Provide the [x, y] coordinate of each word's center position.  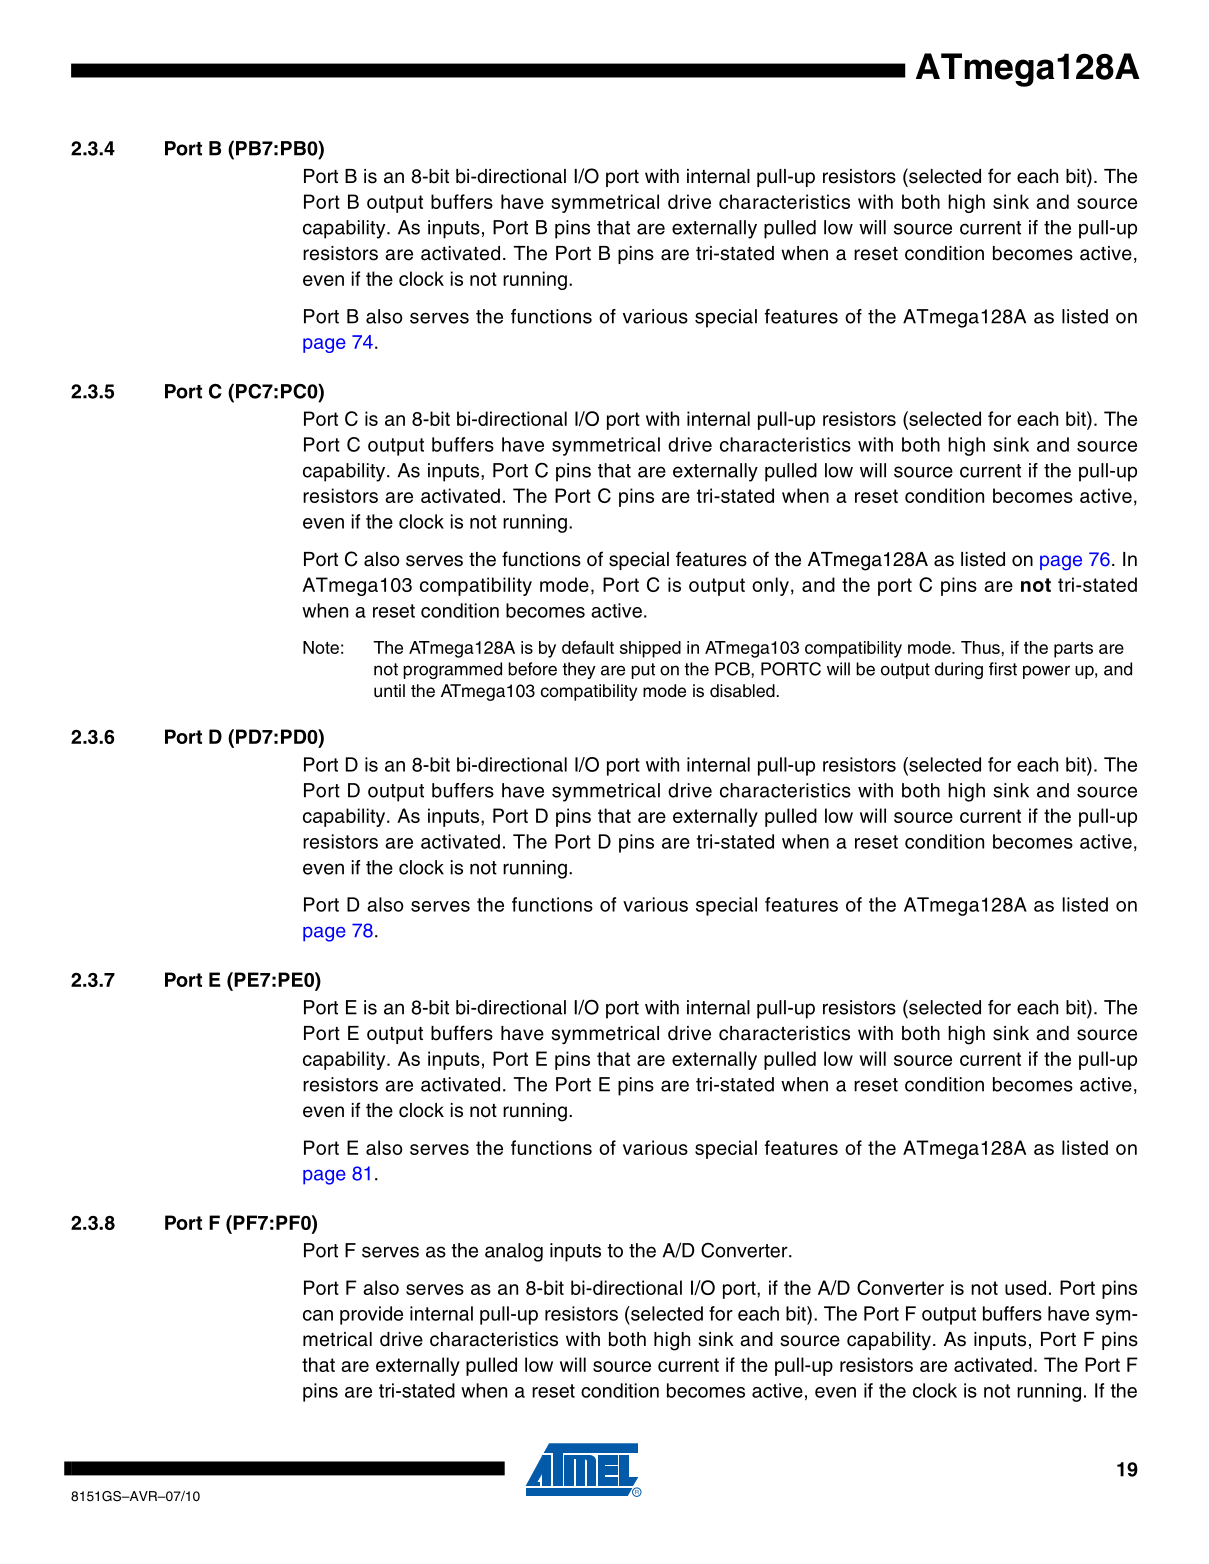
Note [321, 647]
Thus [981, 647]
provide [371, 1315]
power [1046, 672]
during [959, 670]
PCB [733, 669]
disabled [743, 691]
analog [514, 1252]
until [389, 691]
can [318, 1315]
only [770, 586]
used [1025, 1287]
